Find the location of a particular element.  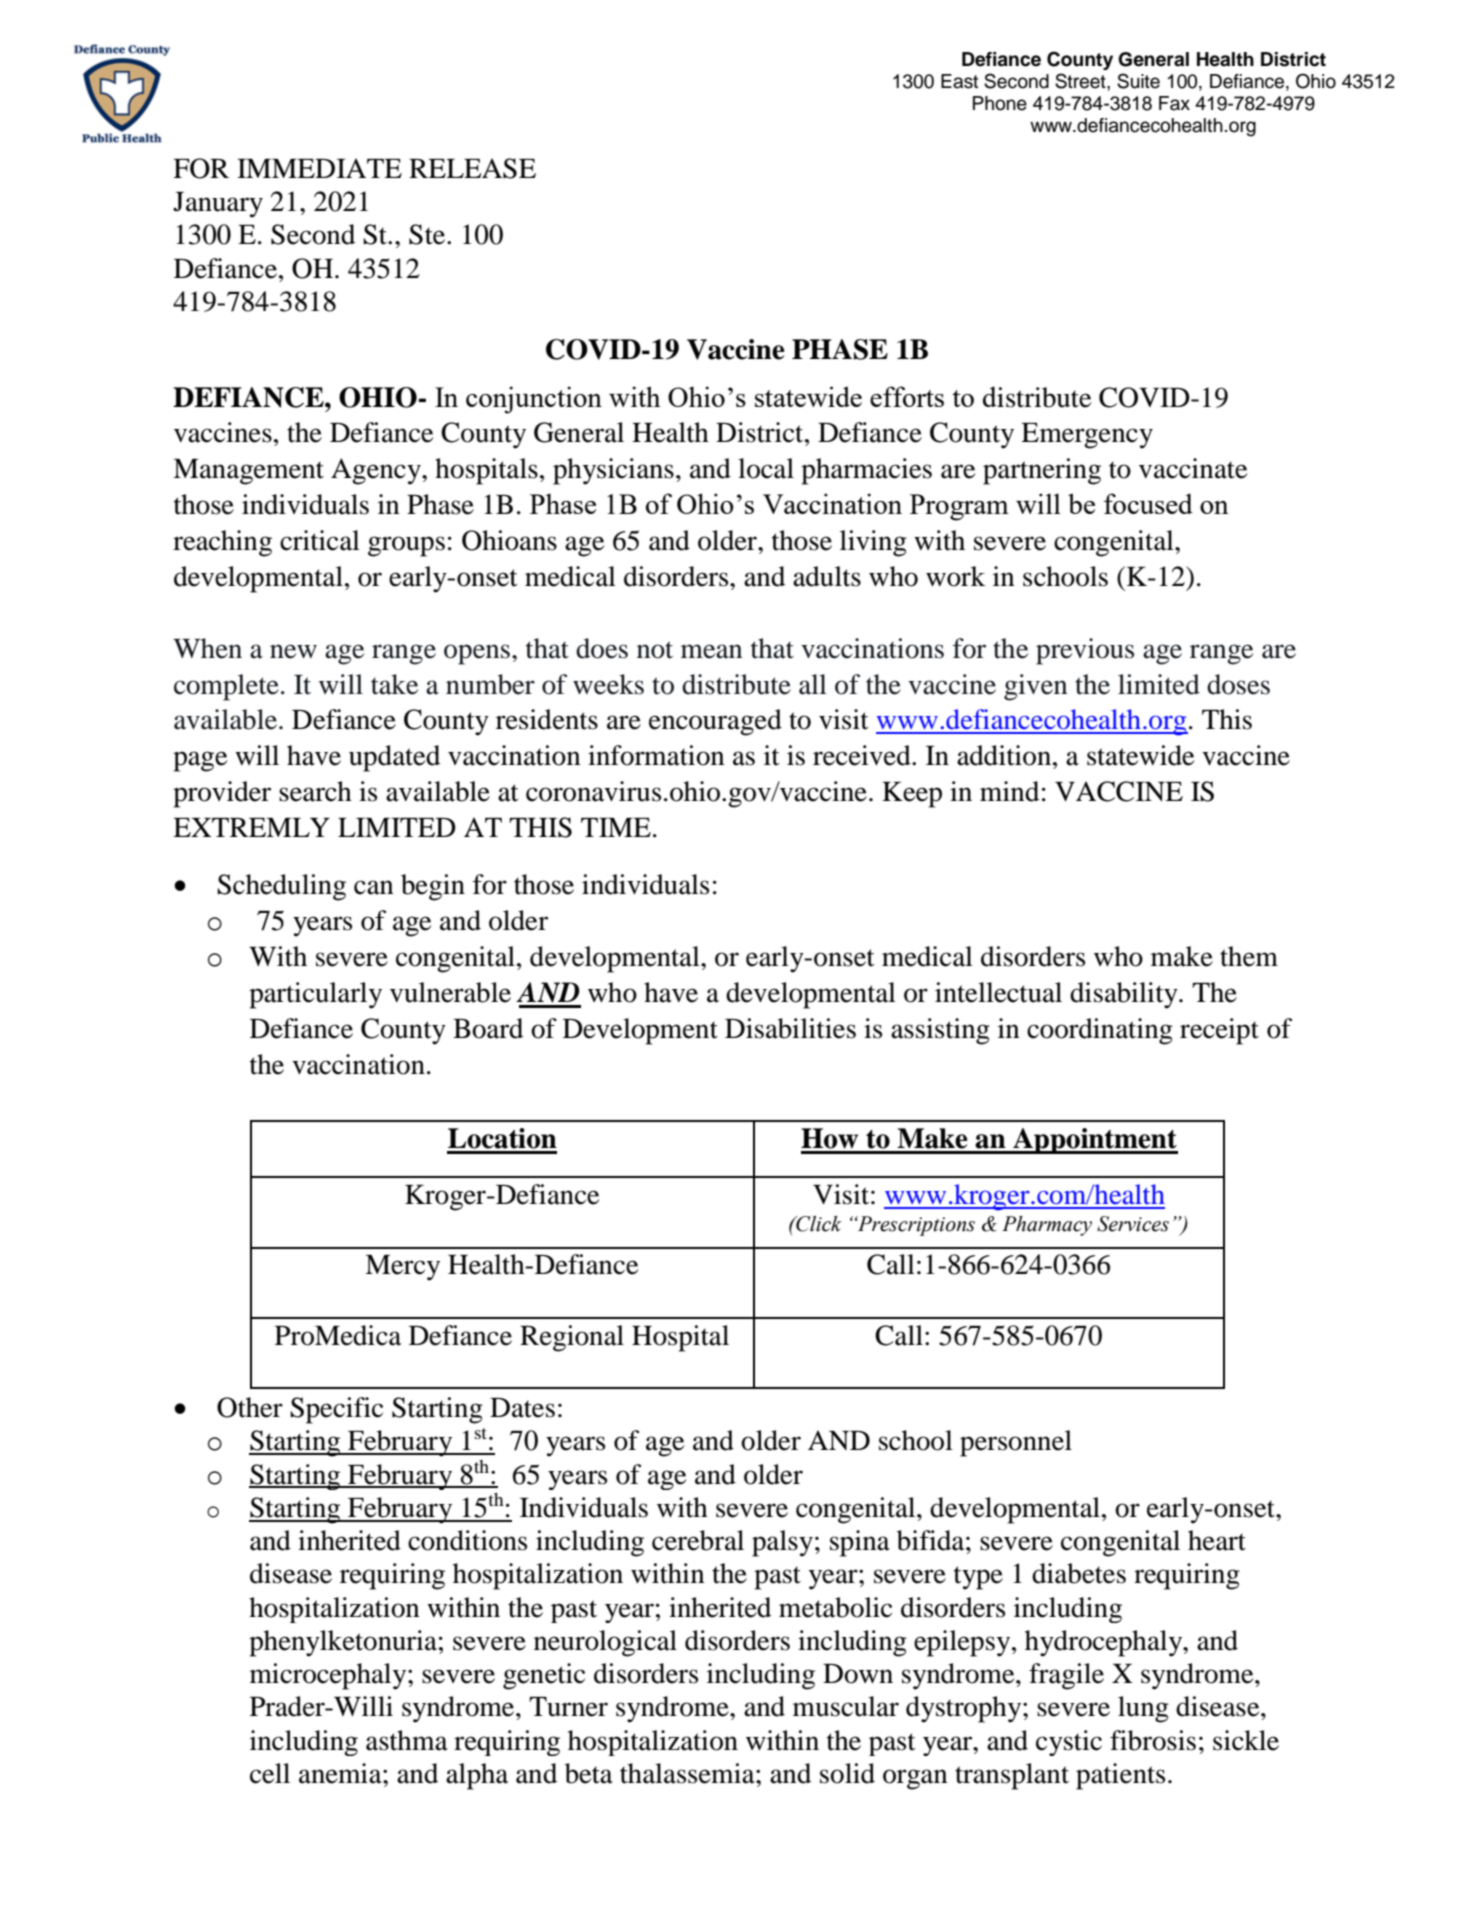

IMMEDIATE is located at coordinates (319, 168).
